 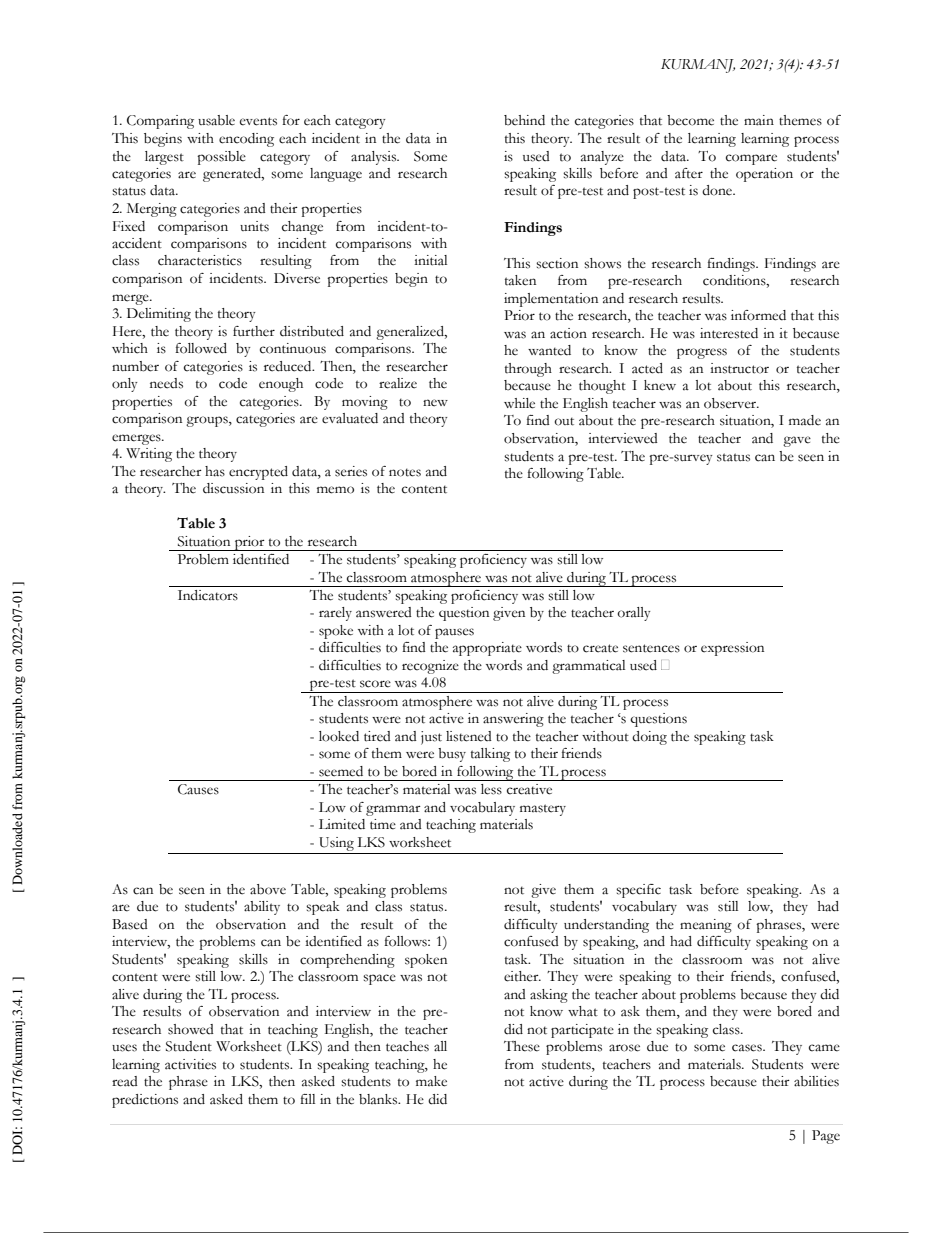 What do you see at coordinates (215, 471) in the screenshot?
I see `has` at bounding box center [215, 471].
